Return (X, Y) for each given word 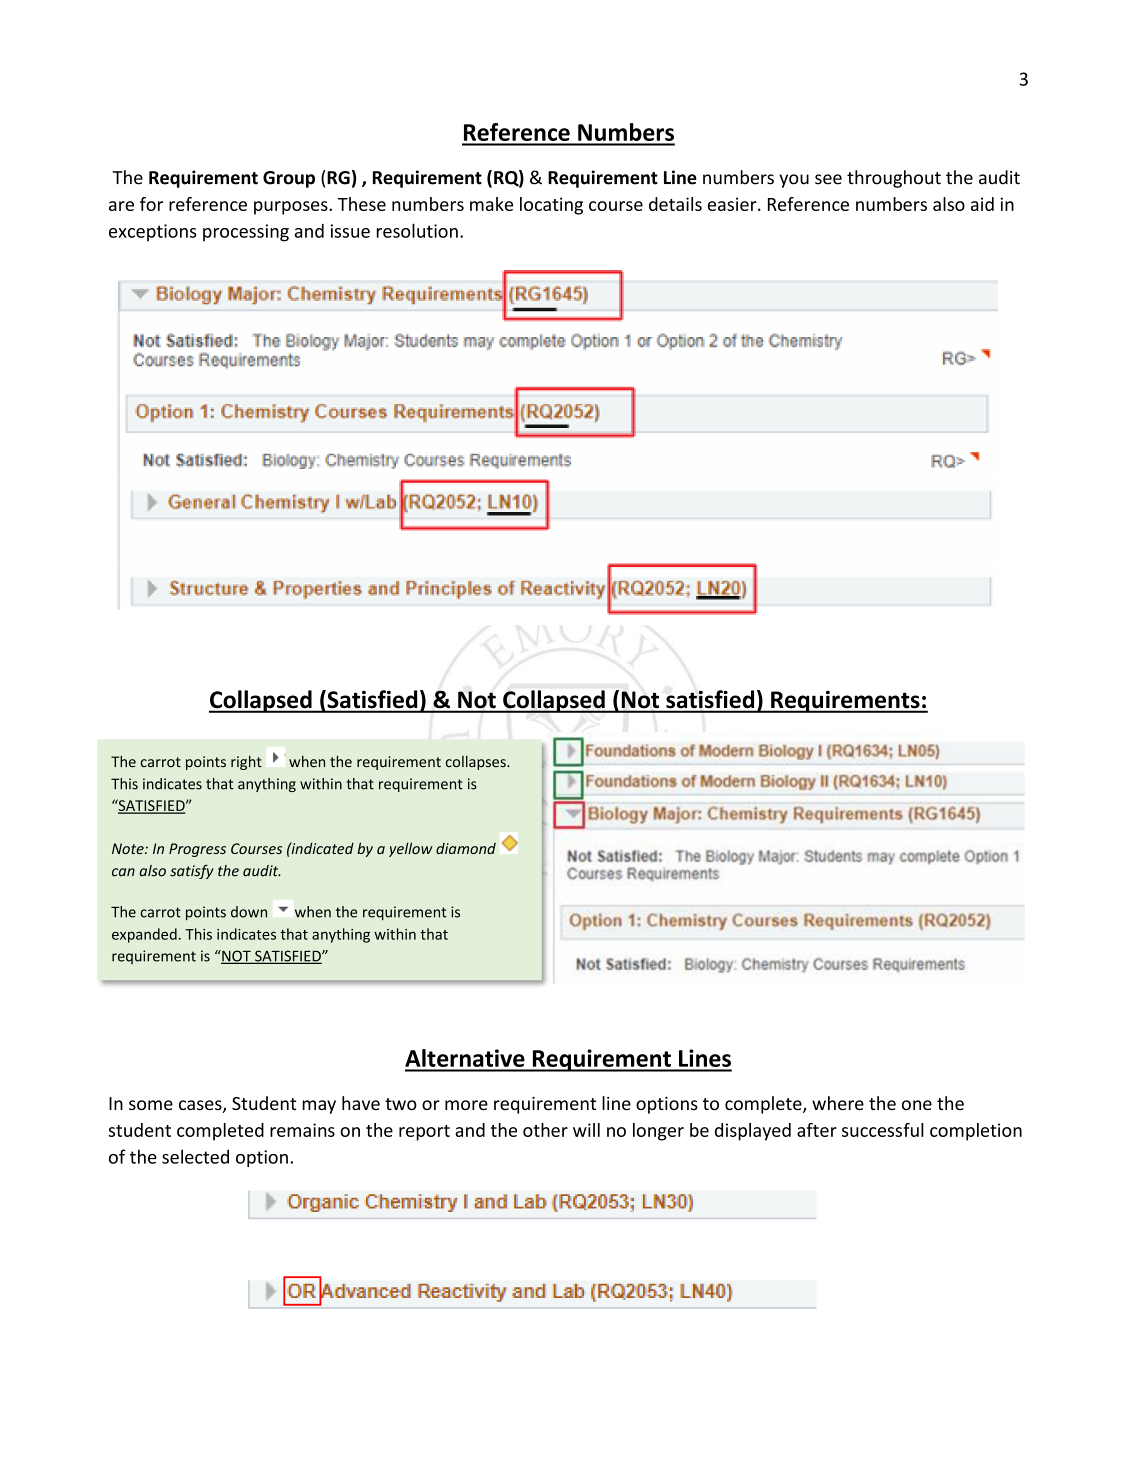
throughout (894, 179)
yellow (411, 849)
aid (982, 204)
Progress (197, 850)
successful (883, 1130)
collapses (477, 763)
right (246, 763)
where (838, 1103)
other (545, 1130)
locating (551, 206)
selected (195, 1156)
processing (246, 233)
